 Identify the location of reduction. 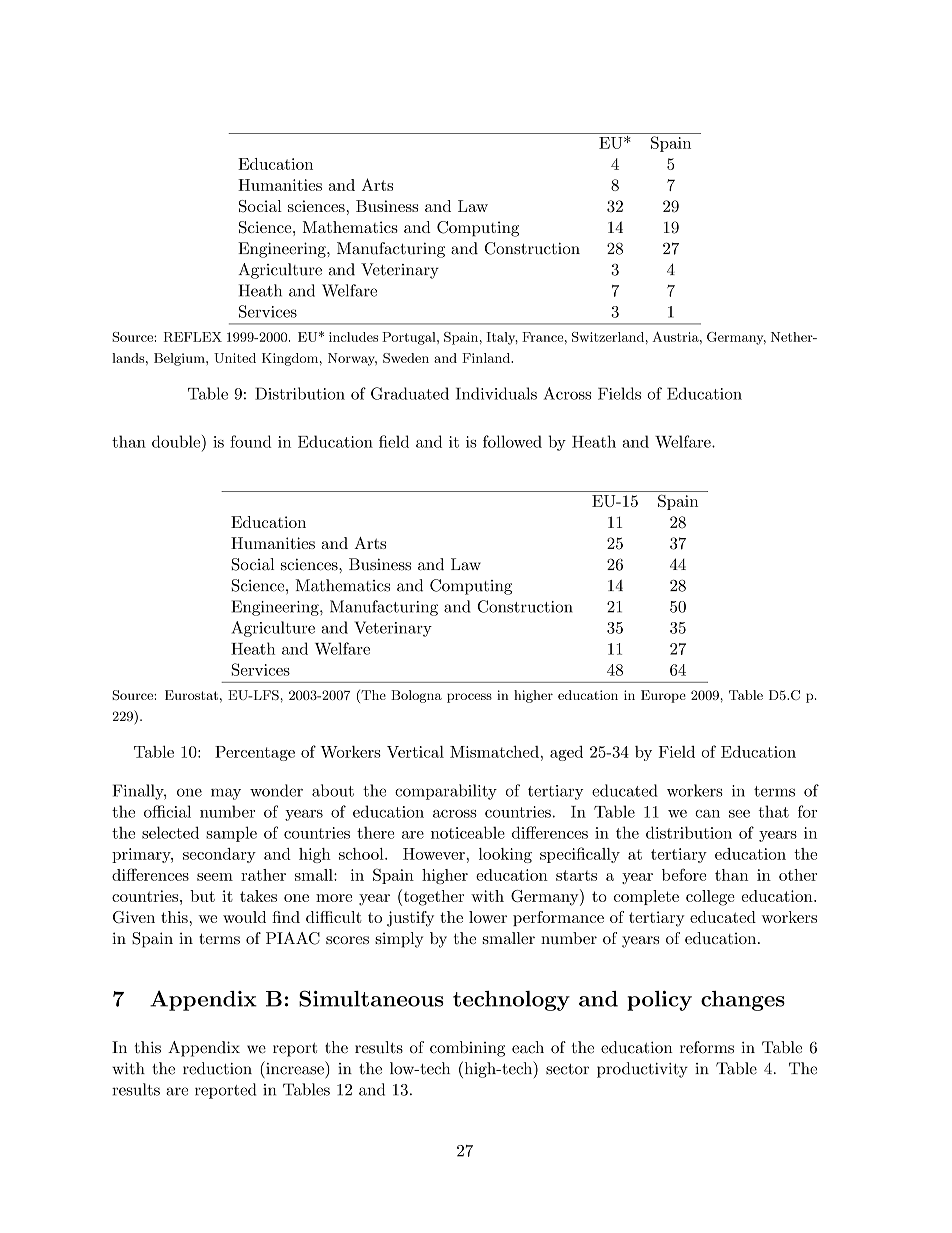
(217, 1068).
